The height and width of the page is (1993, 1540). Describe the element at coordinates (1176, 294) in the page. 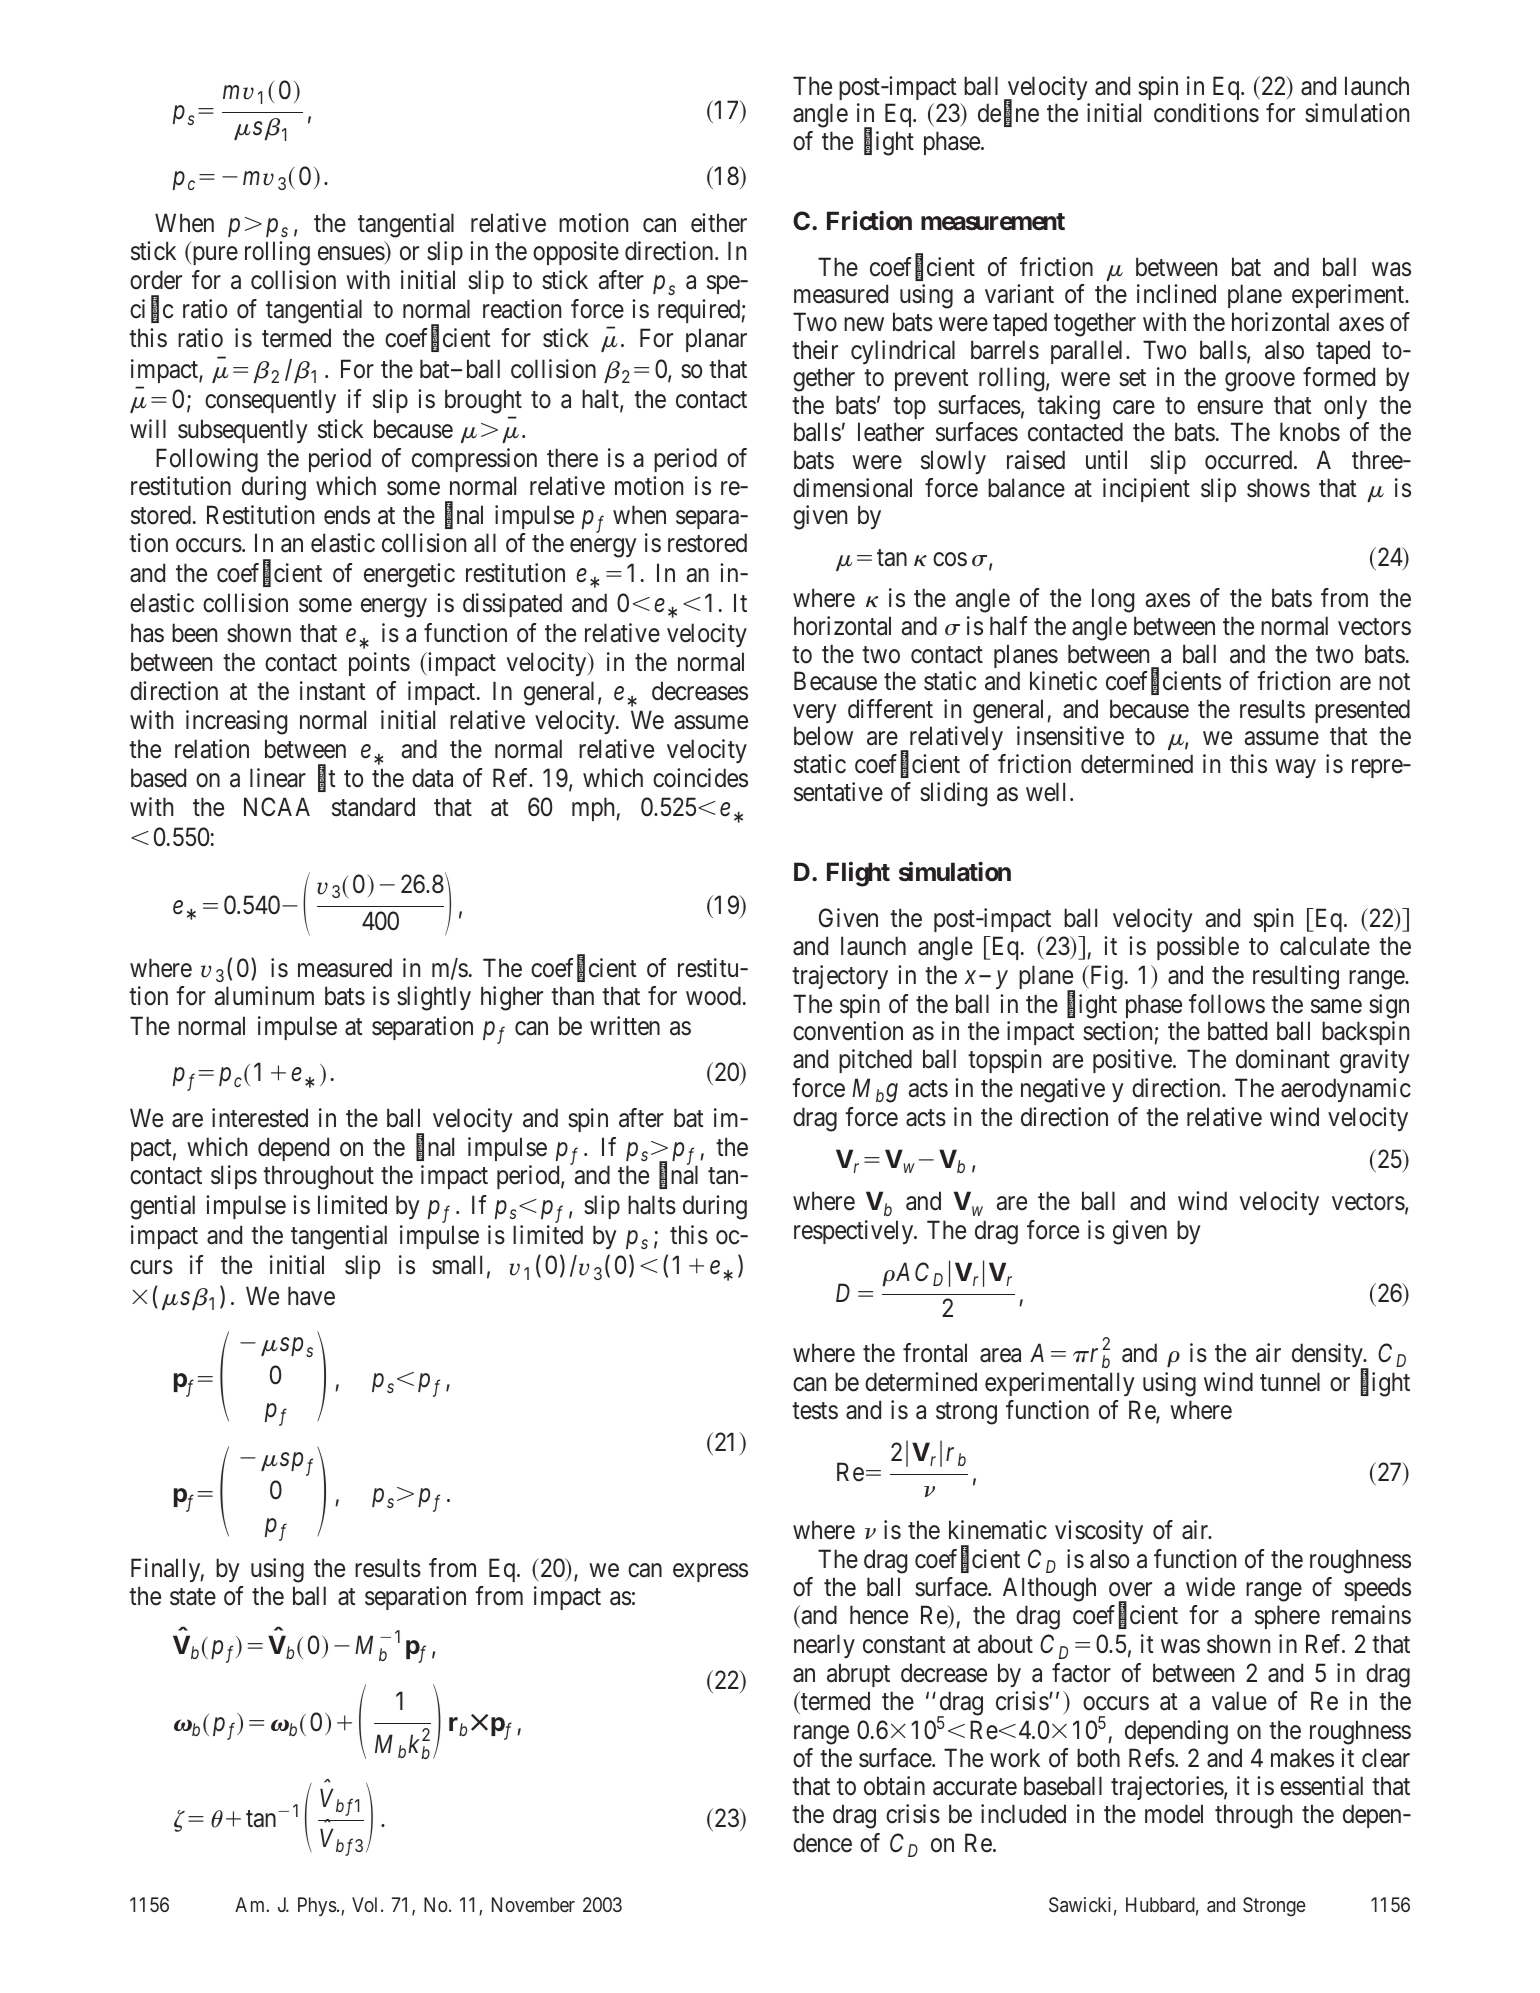

I see `inclined` at that location.
